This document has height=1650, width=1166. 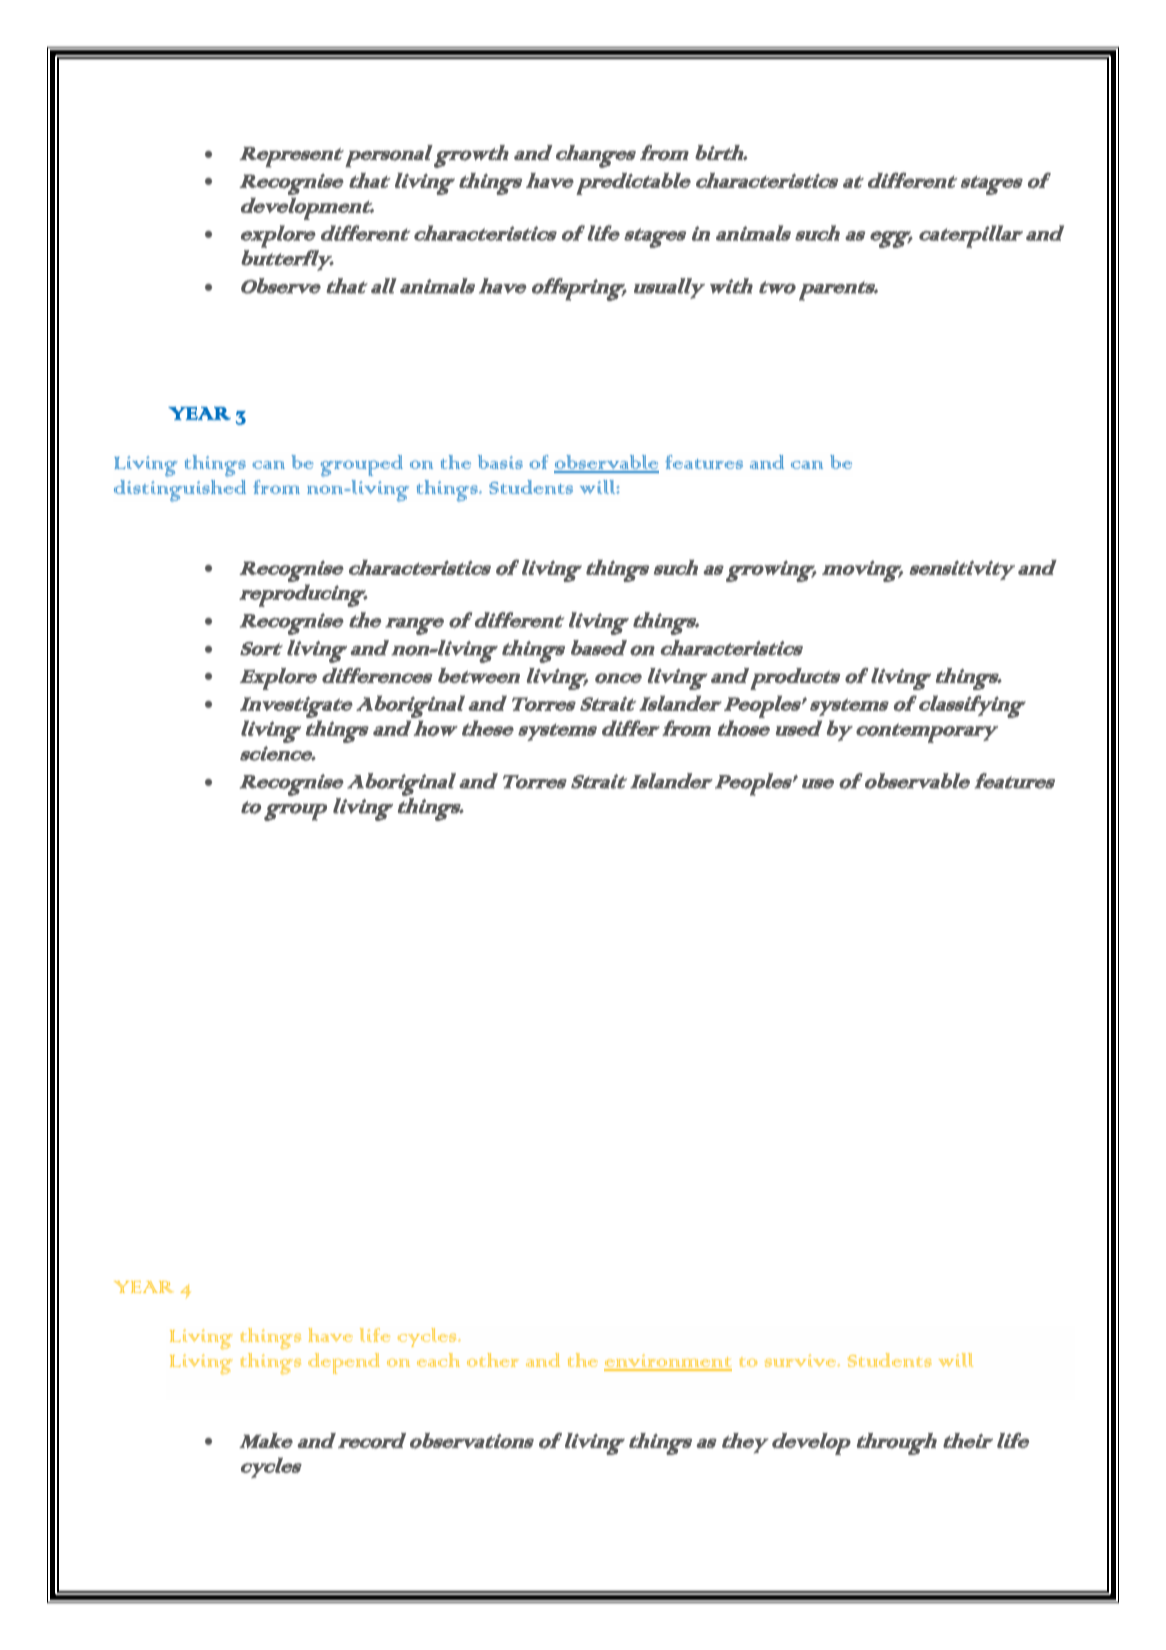 I want to click on basis, so click(x=500, y=462).
